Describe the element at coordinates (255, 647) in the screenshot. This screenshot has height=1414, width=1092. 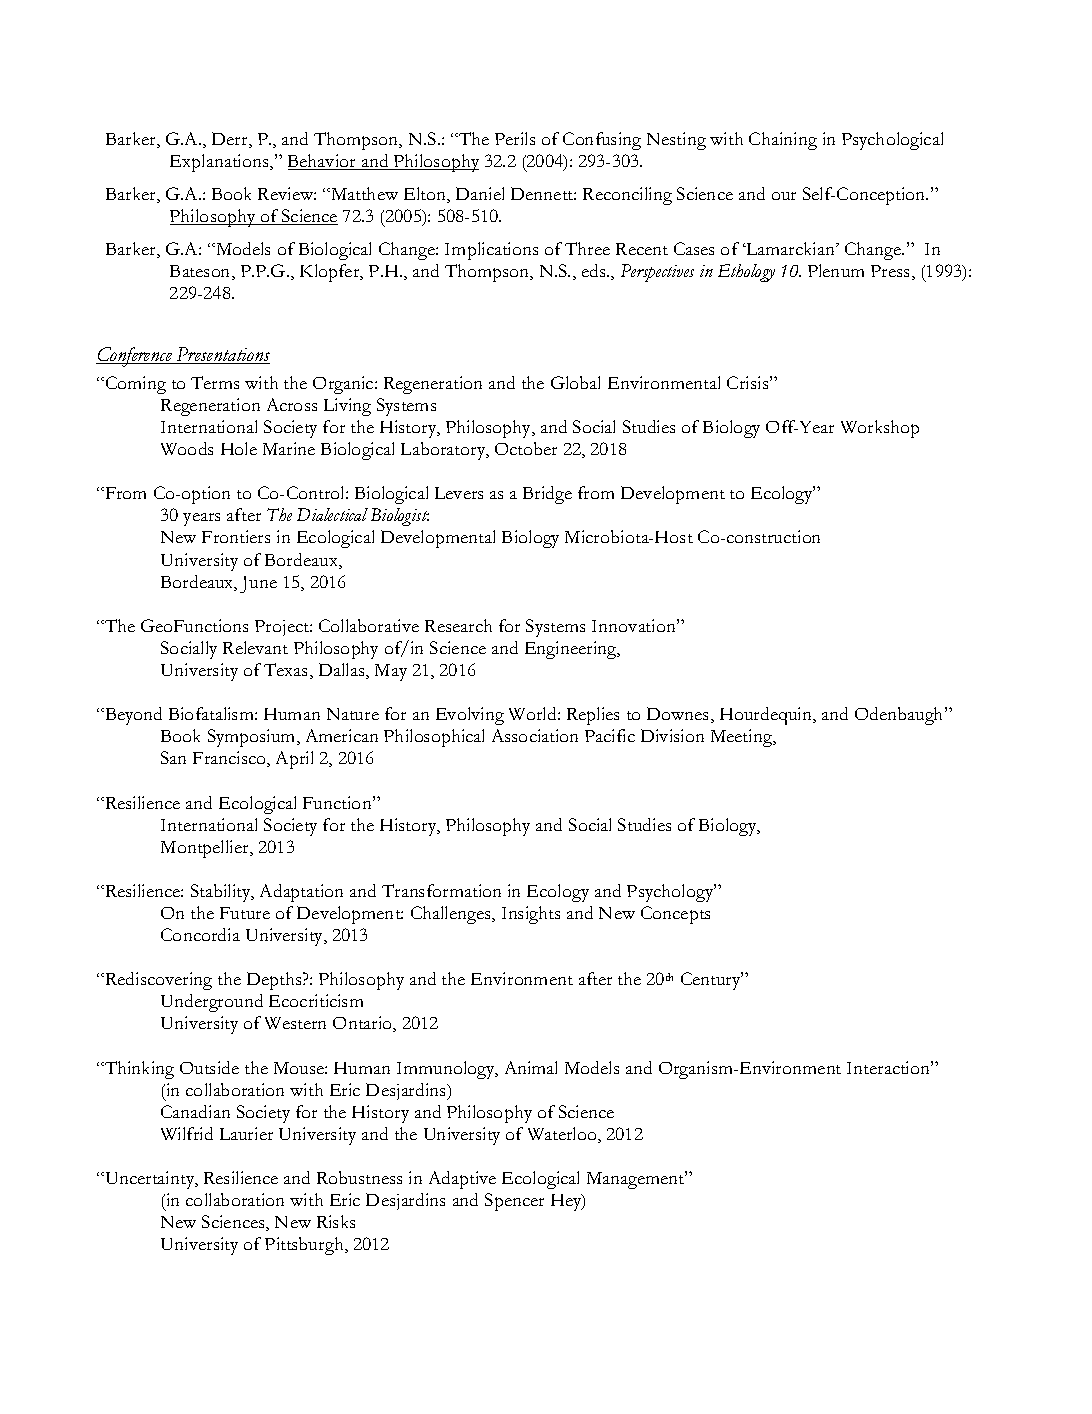
I see `Relevant` at that location.
